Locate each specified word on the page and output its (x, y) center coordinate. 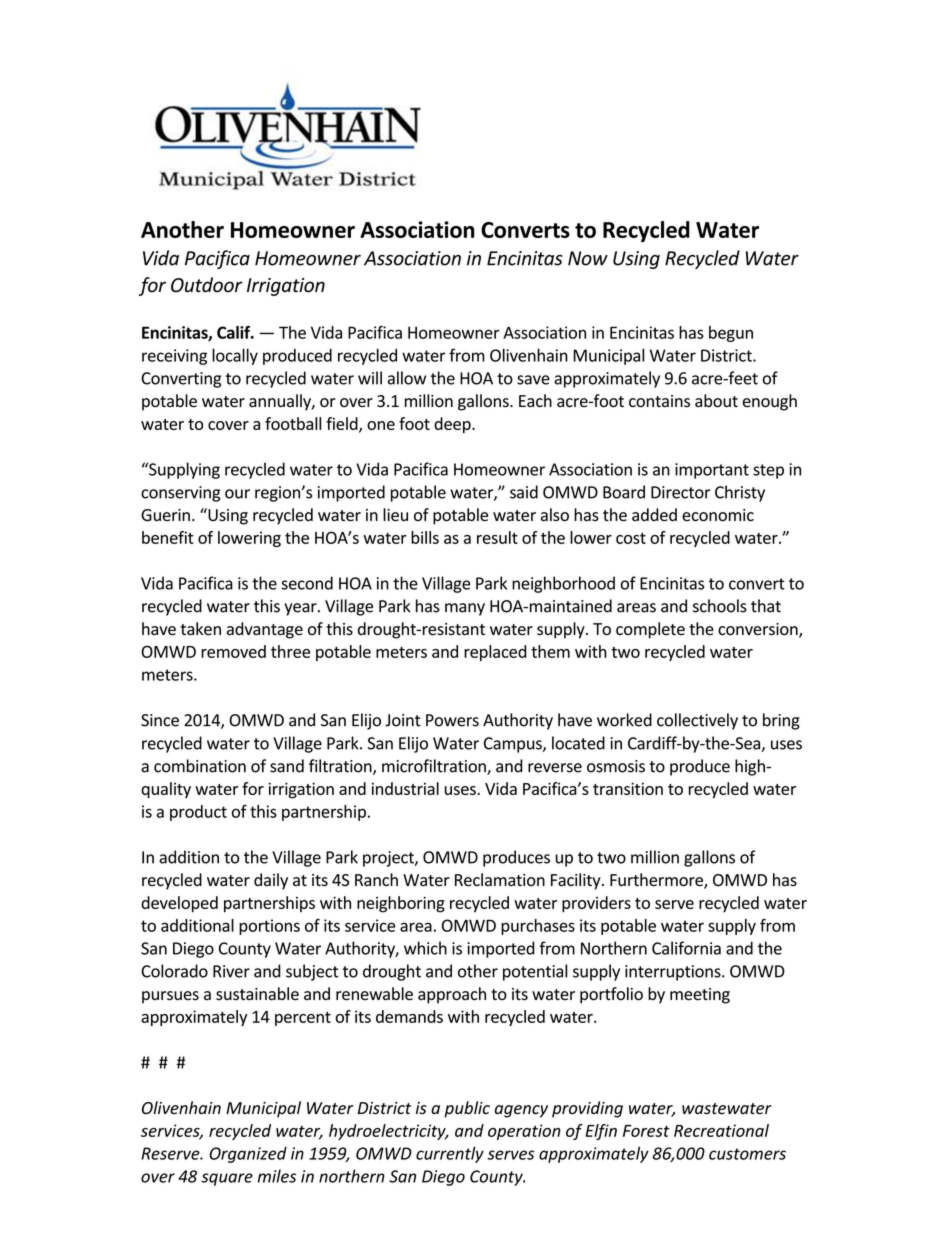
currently (450, 1154)
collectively (697, 721)
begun (731, 334)
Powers (452, 720)
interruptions (674, 973)
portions (269, 927)
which (425, 948)
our (237, 494)
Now (588, 258)
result (497, 537)
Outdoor (207, 285)
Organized (248, 1155)
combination (200, 766)
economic (718, 515)
